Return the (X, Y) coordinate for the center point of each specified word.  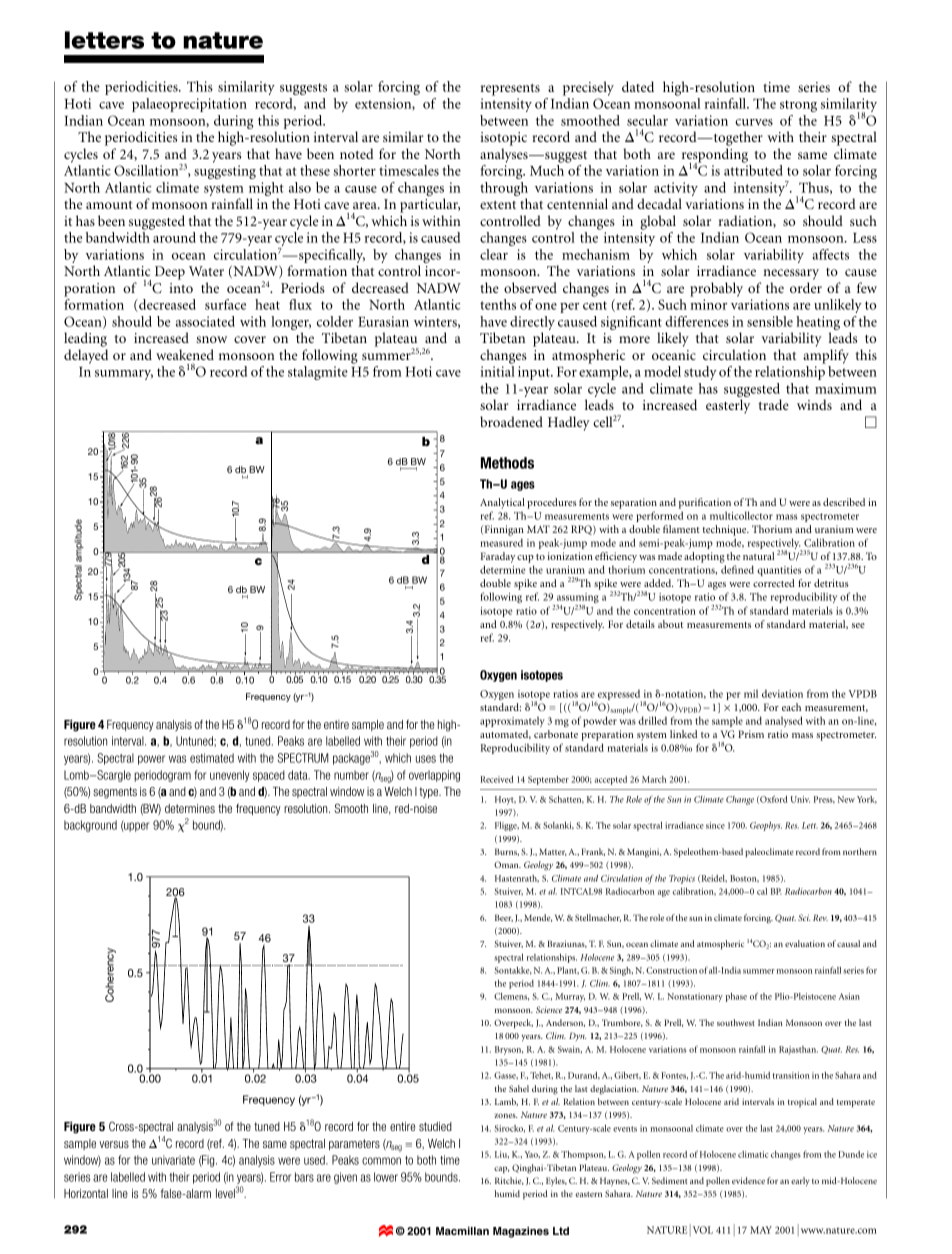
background (90, 826)
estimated (212, 758)
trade (774, 404)
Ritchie (509, 1181)
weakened (185, 354)
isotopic (503, 139)
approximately (512, 722)
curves (754, 122)
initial (497, 371)
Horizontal (86, 1193)
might (265, 190)
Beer (504, 918)
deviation (782, 693)
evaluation (805, 943)
